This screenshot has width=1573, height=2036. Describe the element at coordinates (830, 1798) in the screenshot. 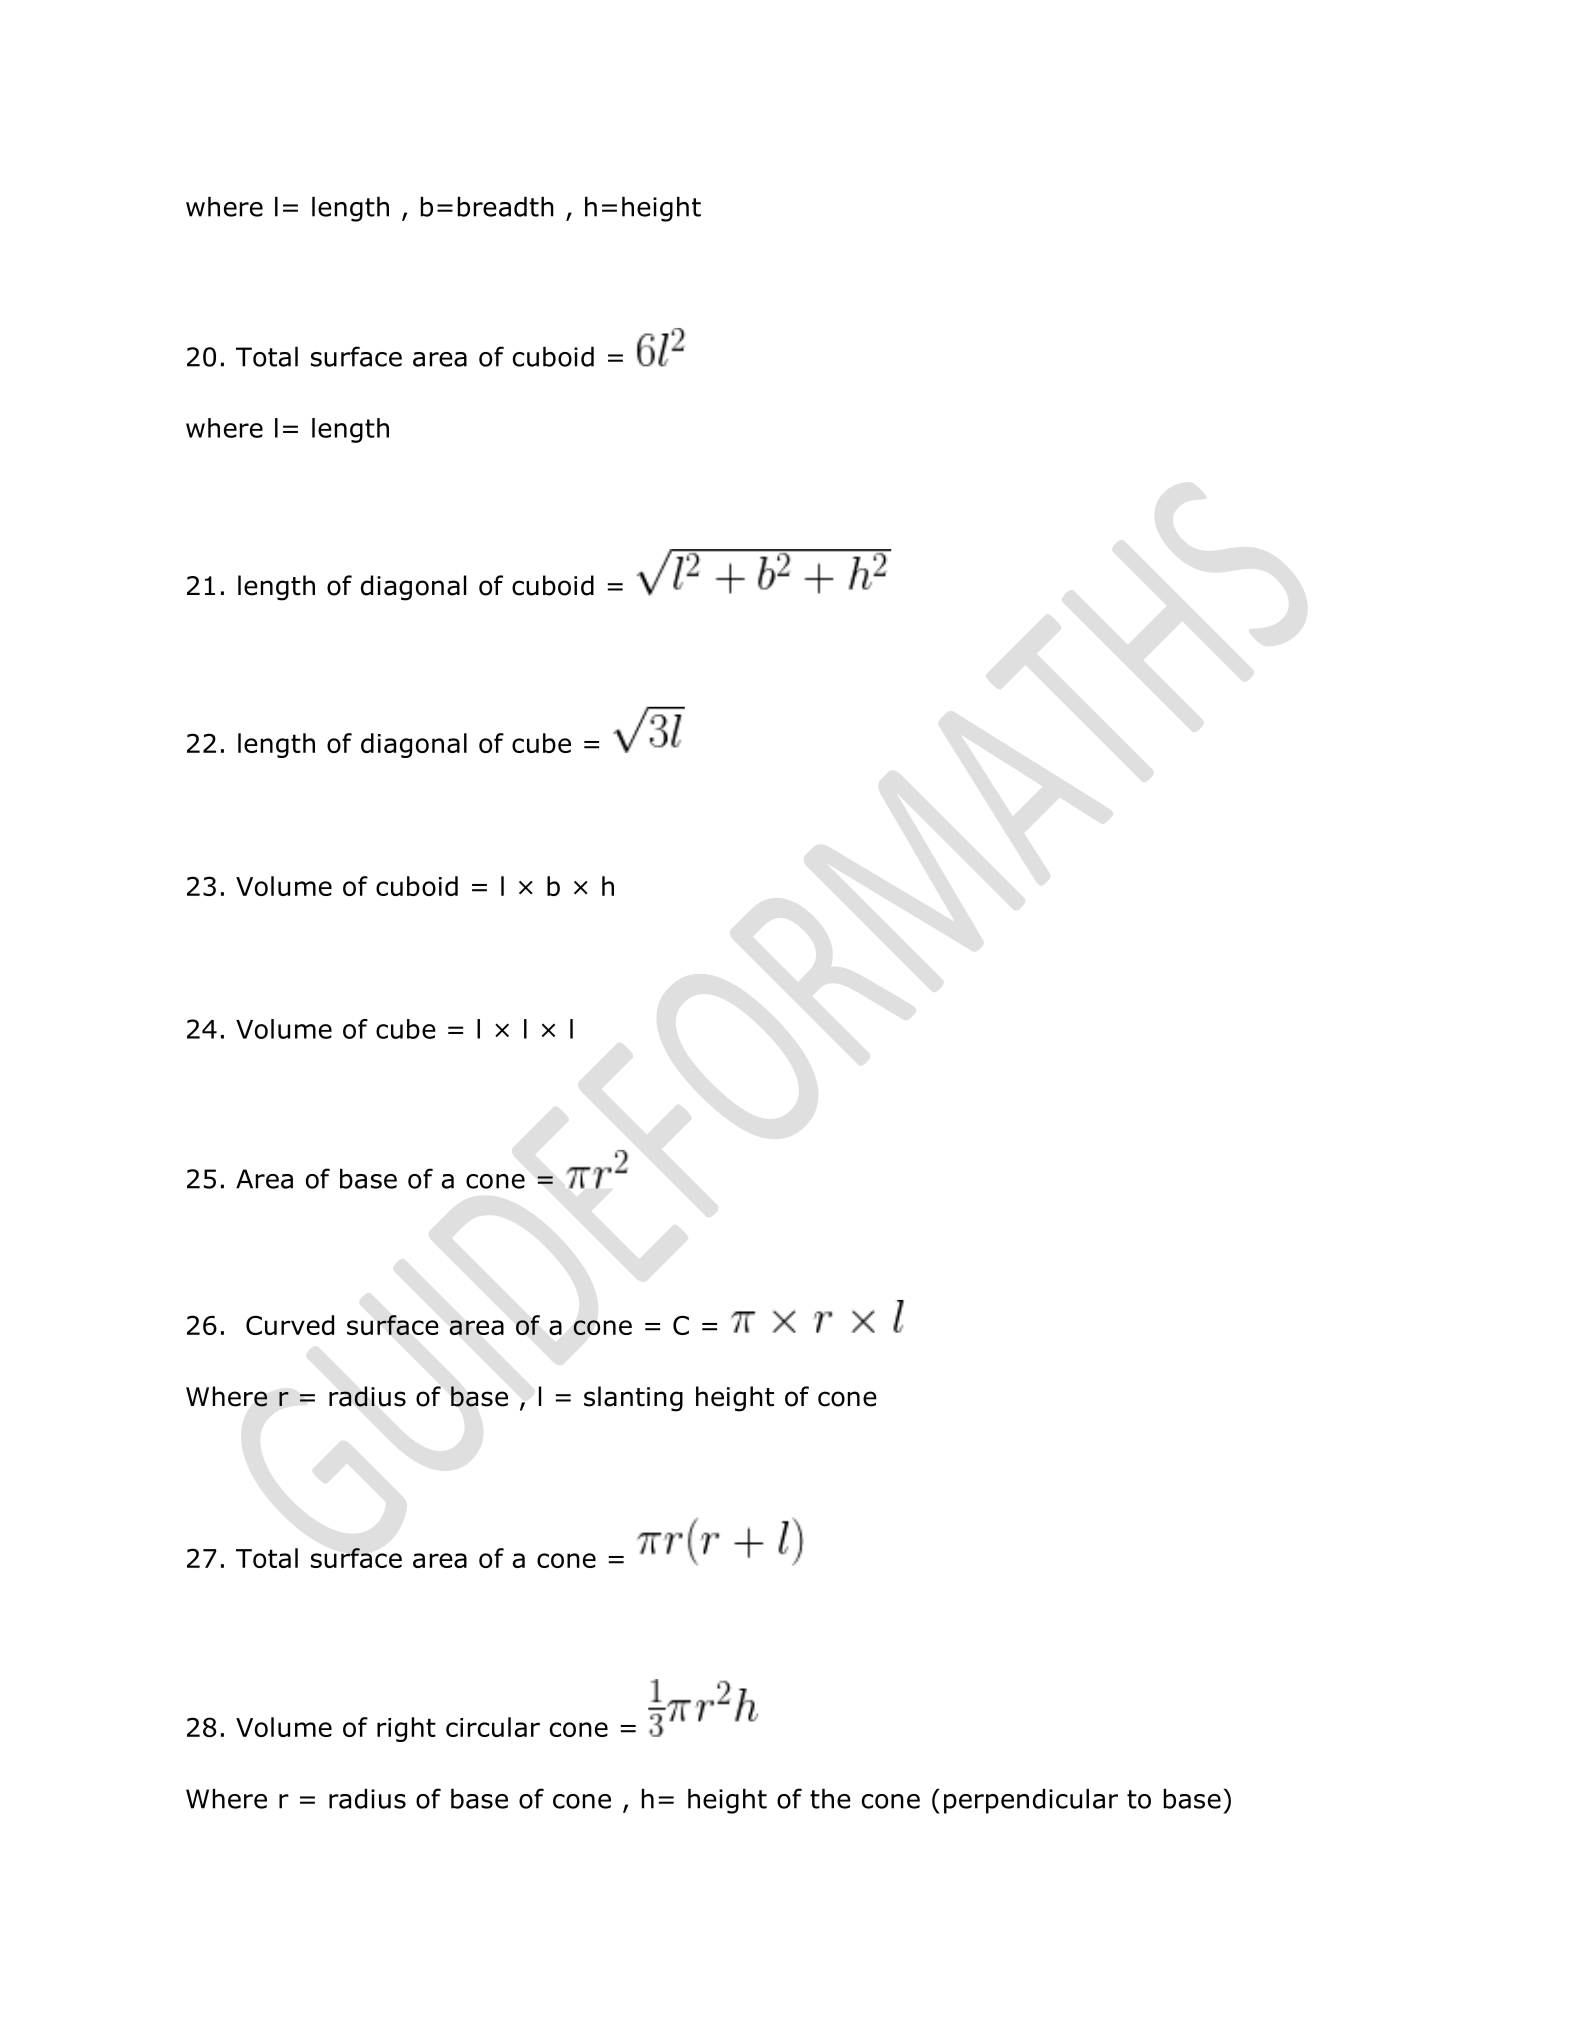

I see `the` at that location.
